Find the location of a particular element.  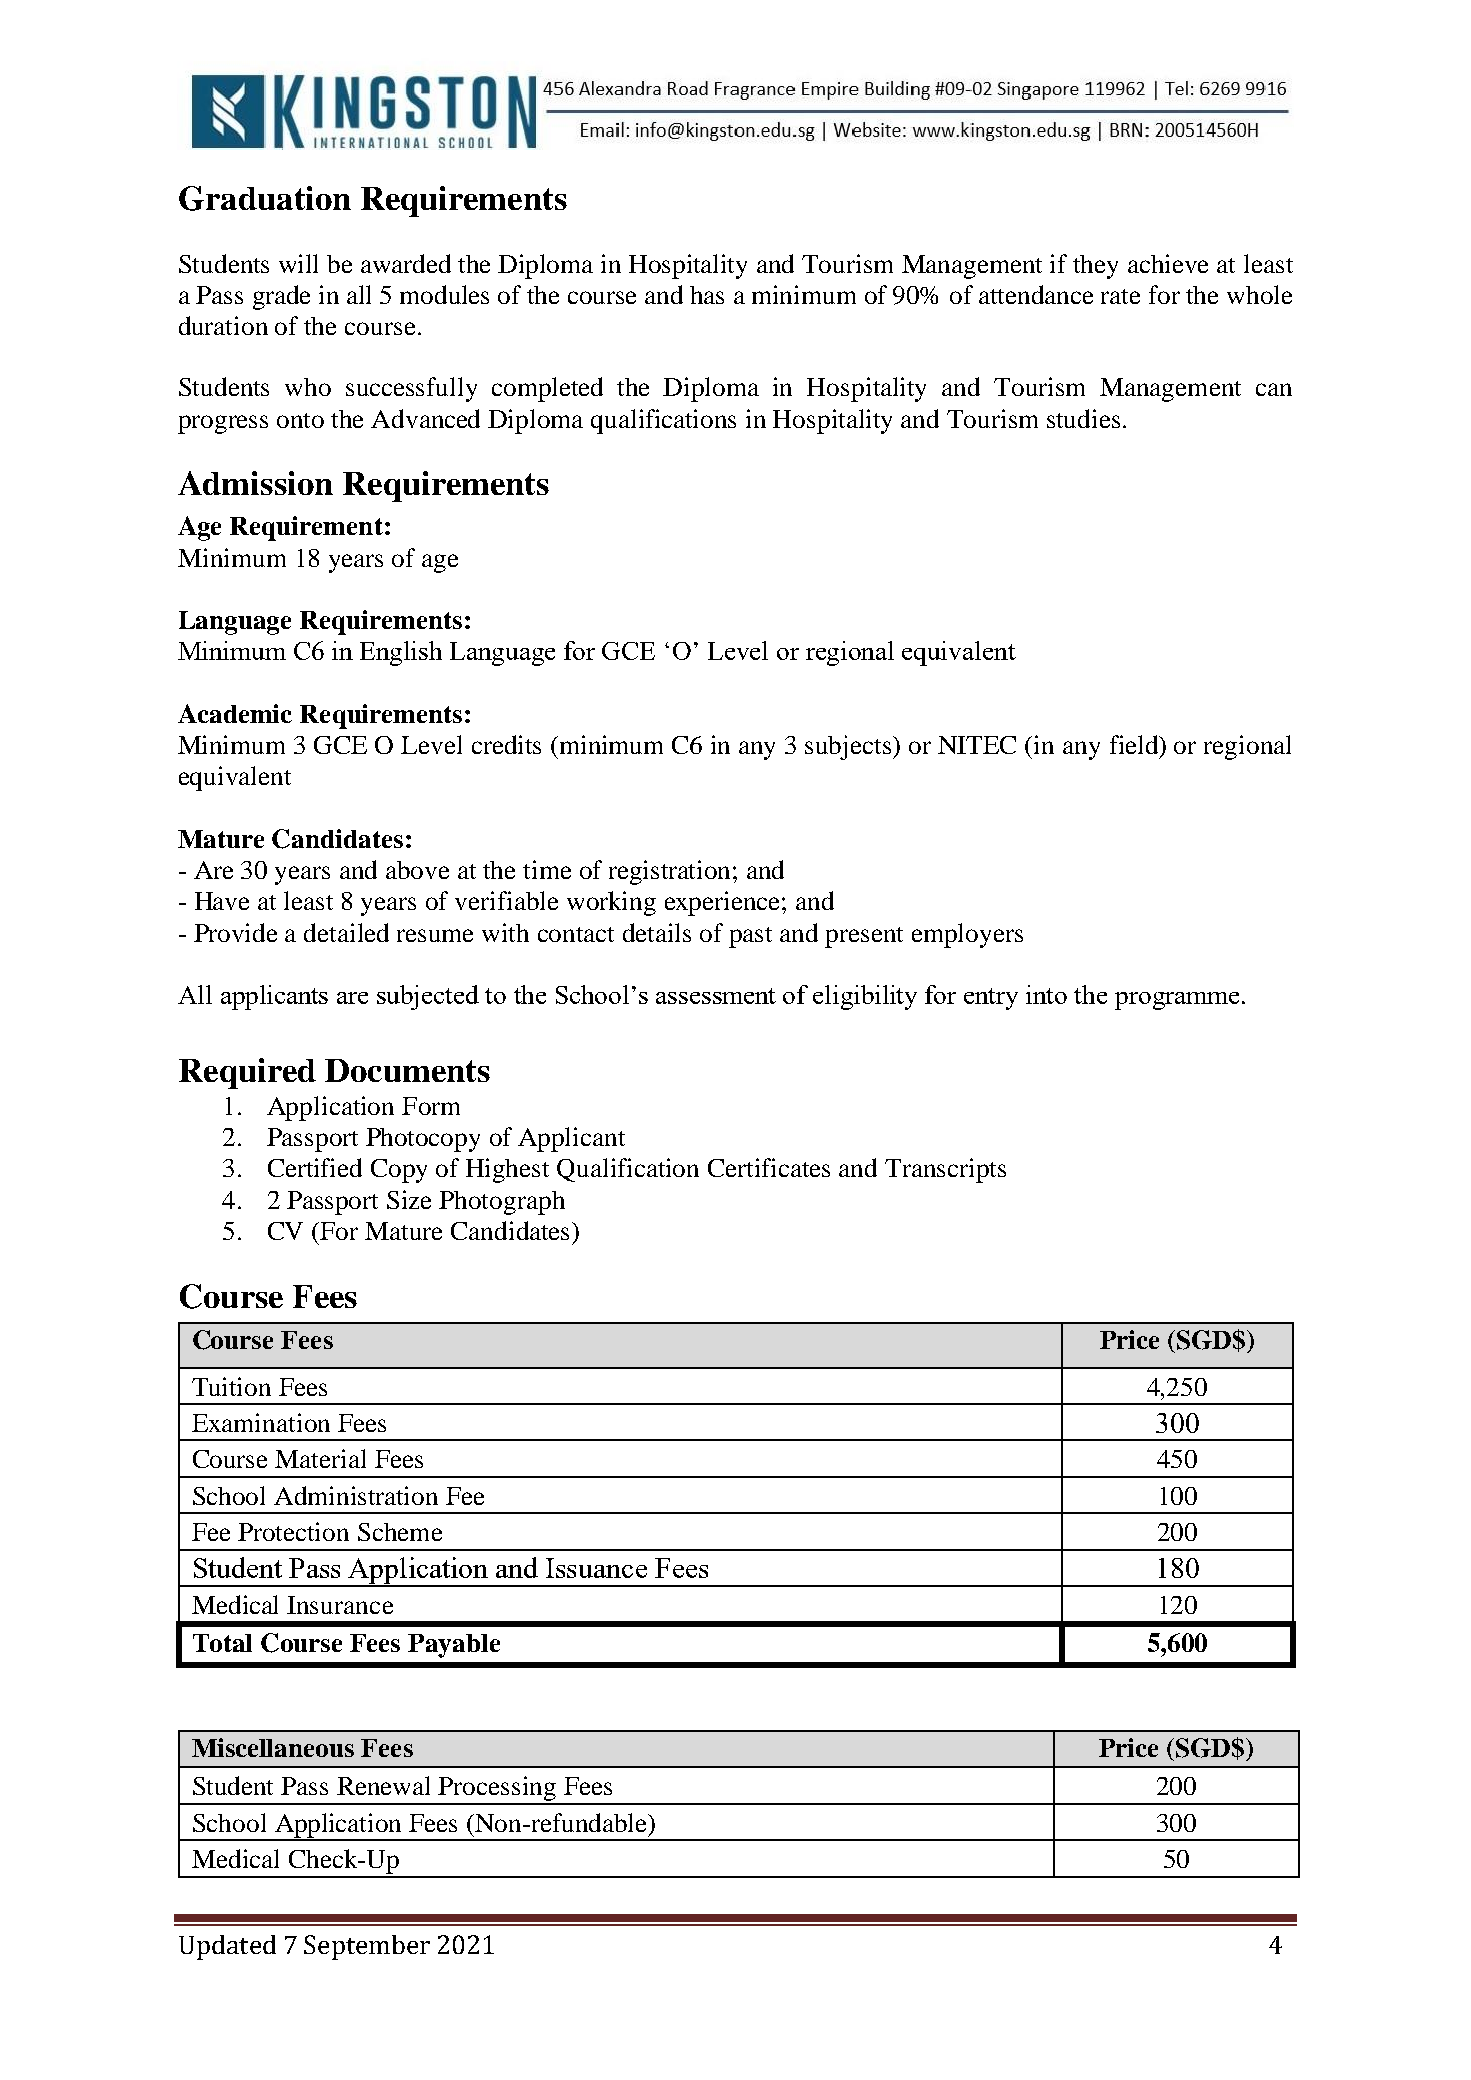

programme is located at coordinates (1177, 1001).
